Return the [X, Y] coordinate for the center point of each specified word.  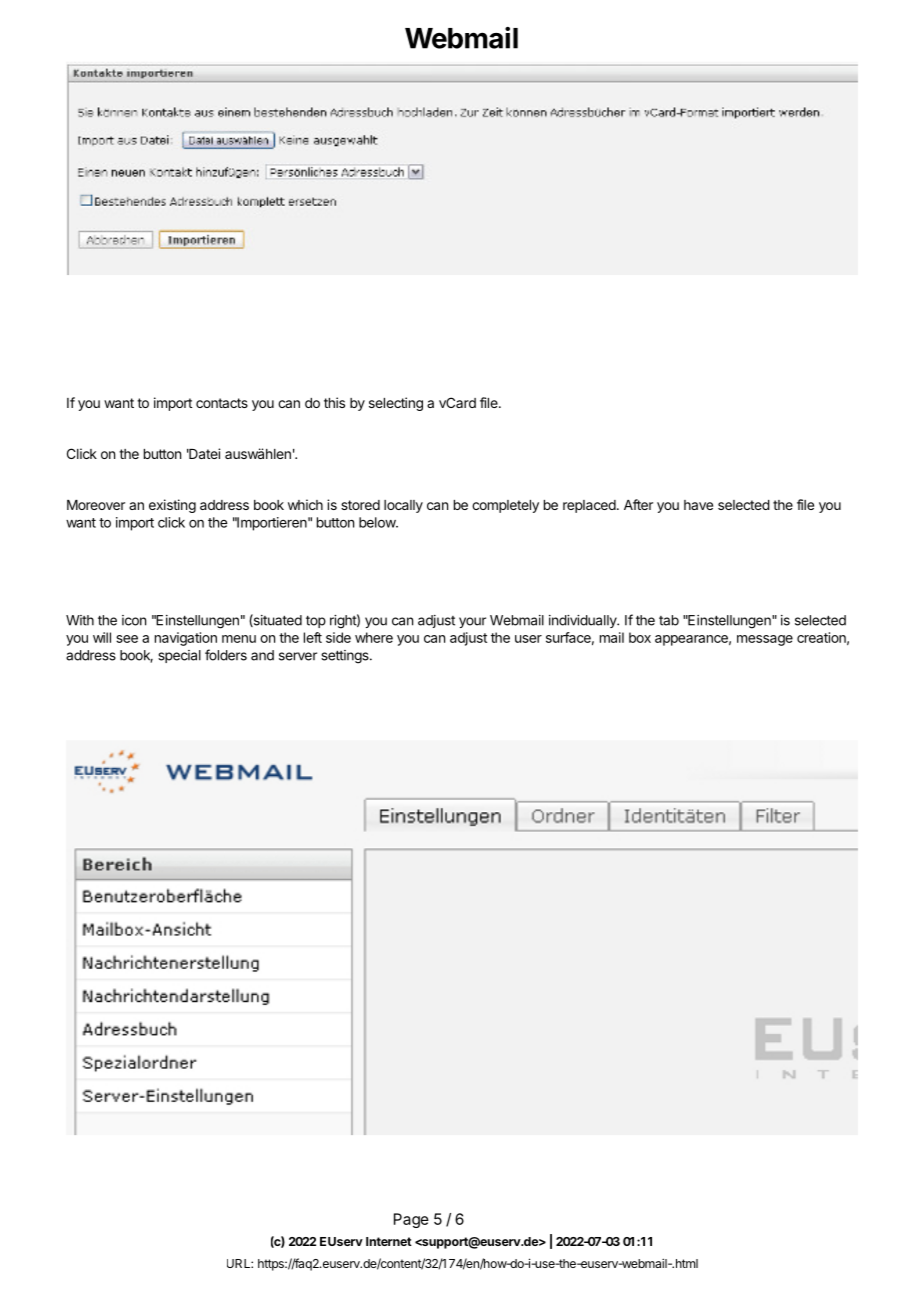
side [338, 637]
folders [226, 655]
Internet [389, 1241]
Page [411, 1220]
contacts [222, 403]
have [698, 505]
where [374, 637]
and [262, 655]
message [765, 640]
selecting [396, 404]
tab [669, 620]
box [640, 637]
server [298, 656]
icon [134, 620]
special [179, 656]
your [472, 622]
